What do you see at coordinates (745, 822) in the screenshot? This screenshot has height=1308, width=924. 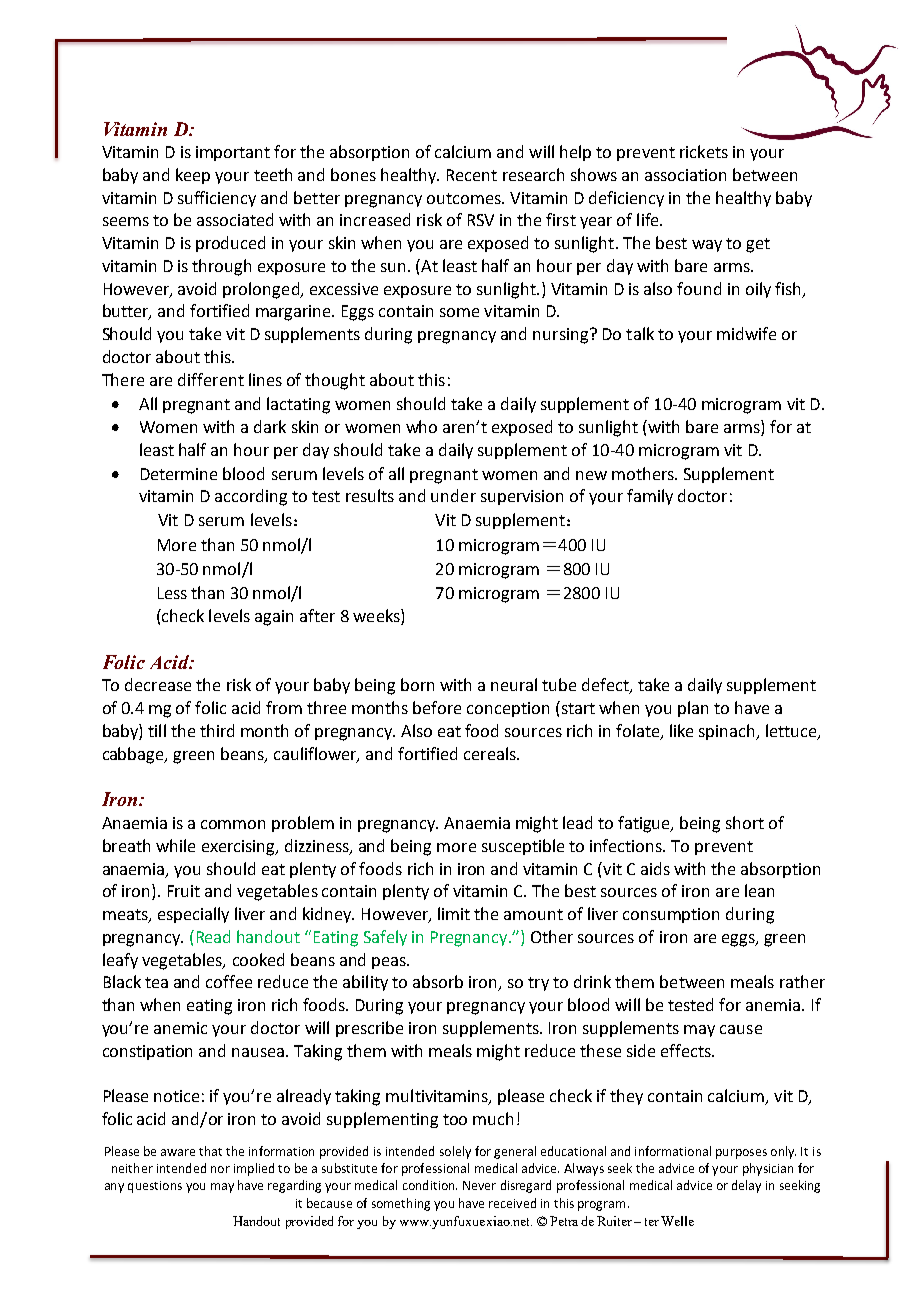 I see `short` at bounding box center [745, 822].
